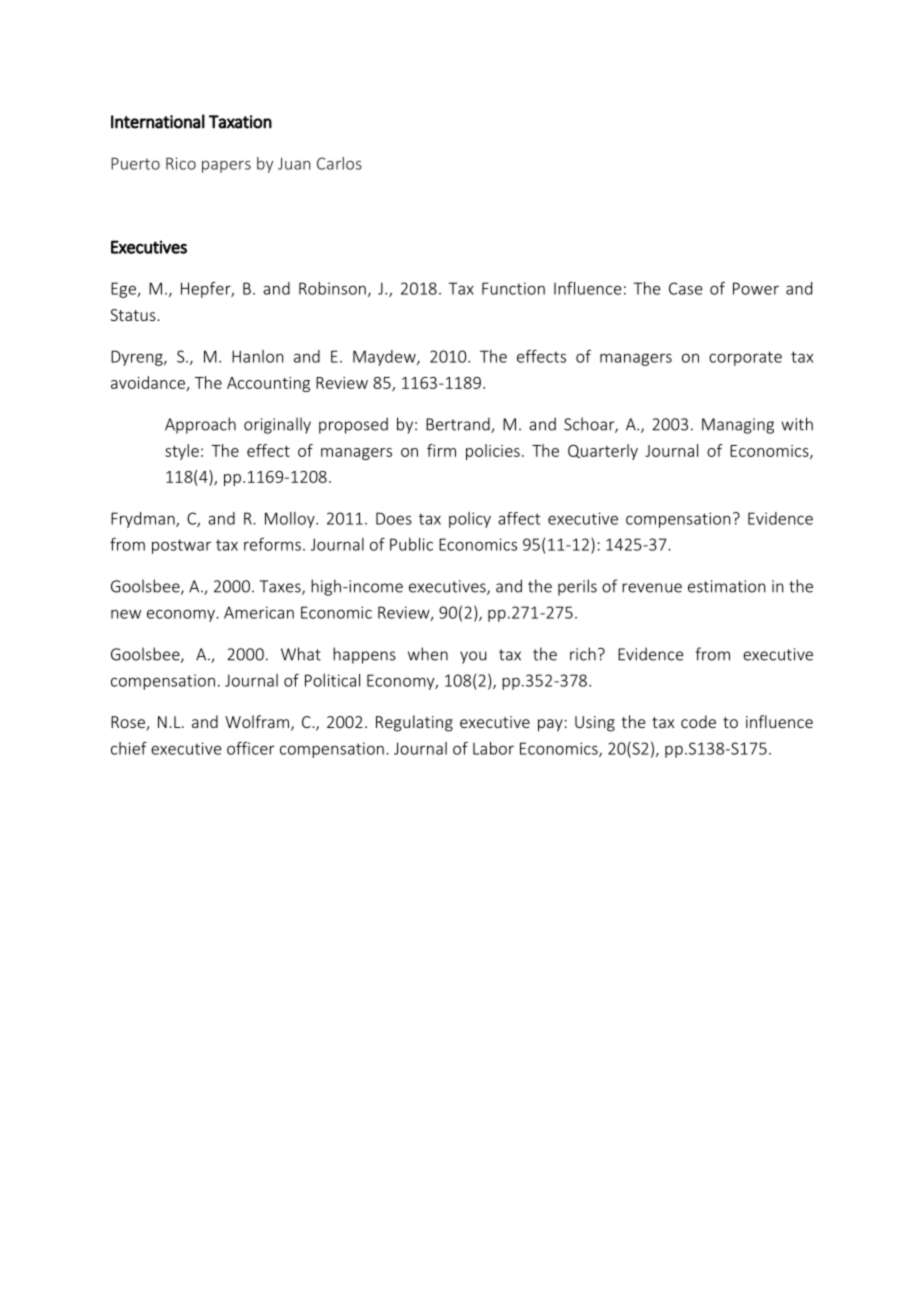  What do you see at coordinates (258, 723) in the page?
I see `Wolfram` at bounding box center [258, 723].
